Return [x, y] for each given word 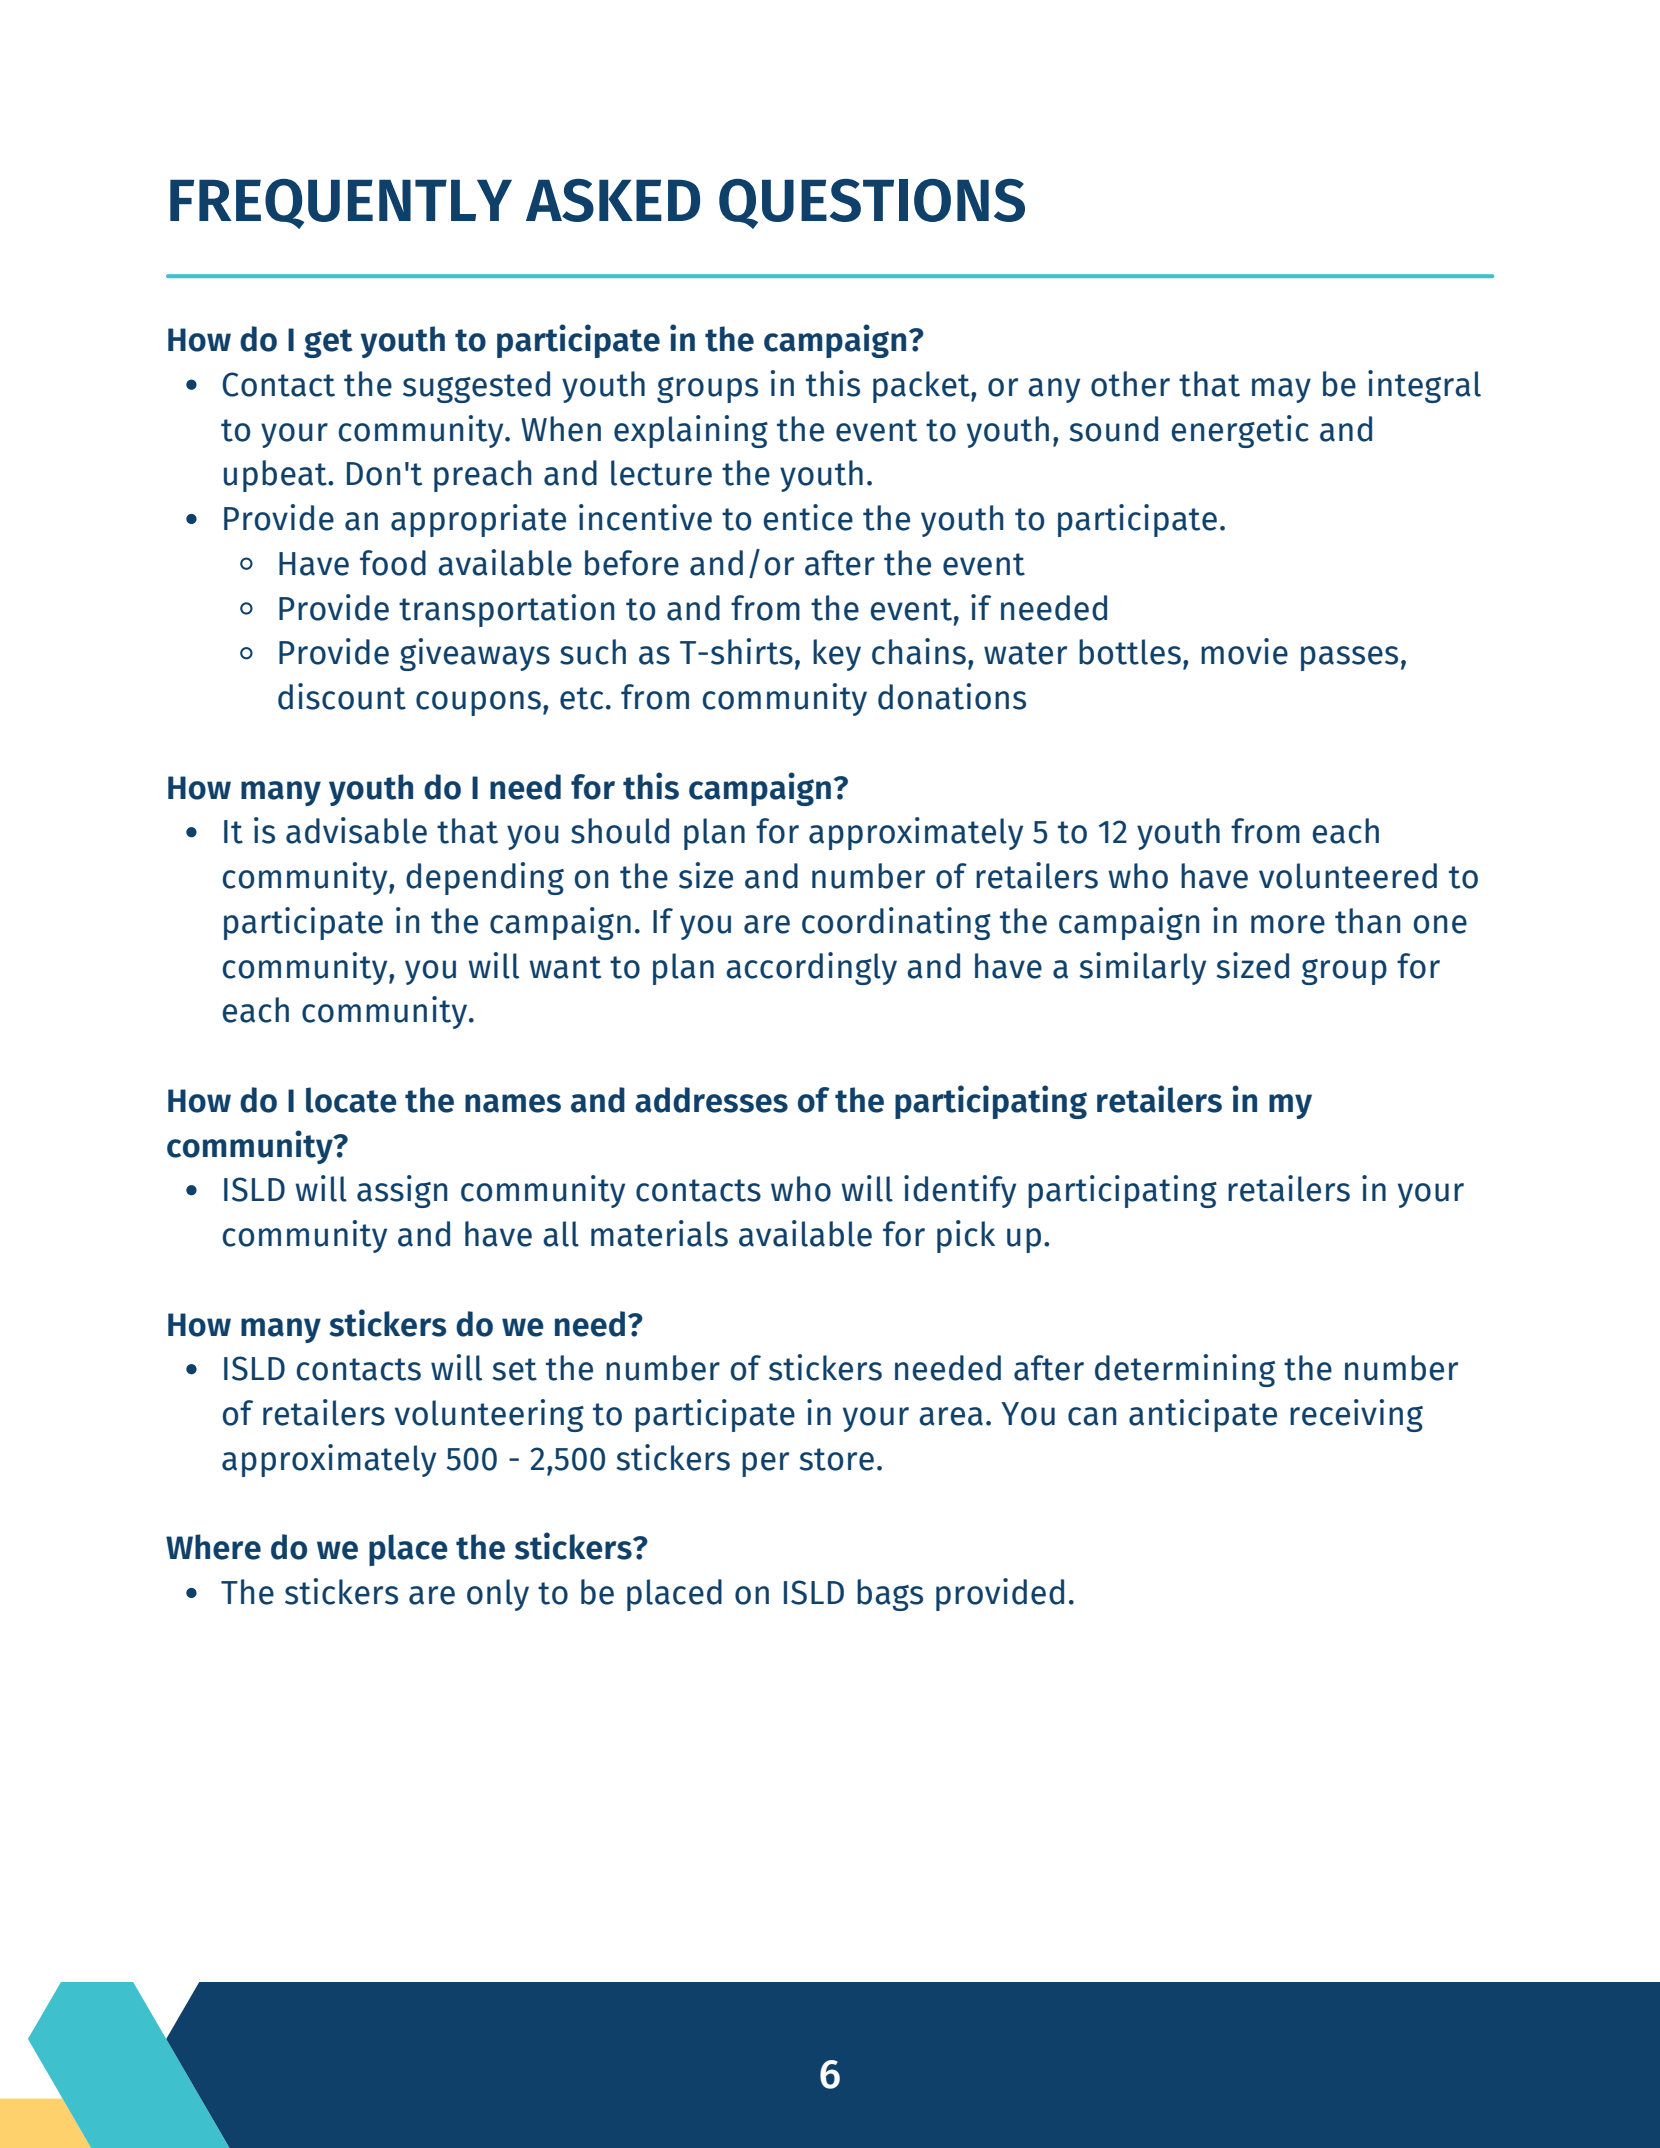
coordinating [896, 923]
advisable [356, 830]
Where [213, 1547]
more [1288, 924]
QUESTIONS [872, 204]
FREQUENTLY [341, 204]
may [1281, 390]
